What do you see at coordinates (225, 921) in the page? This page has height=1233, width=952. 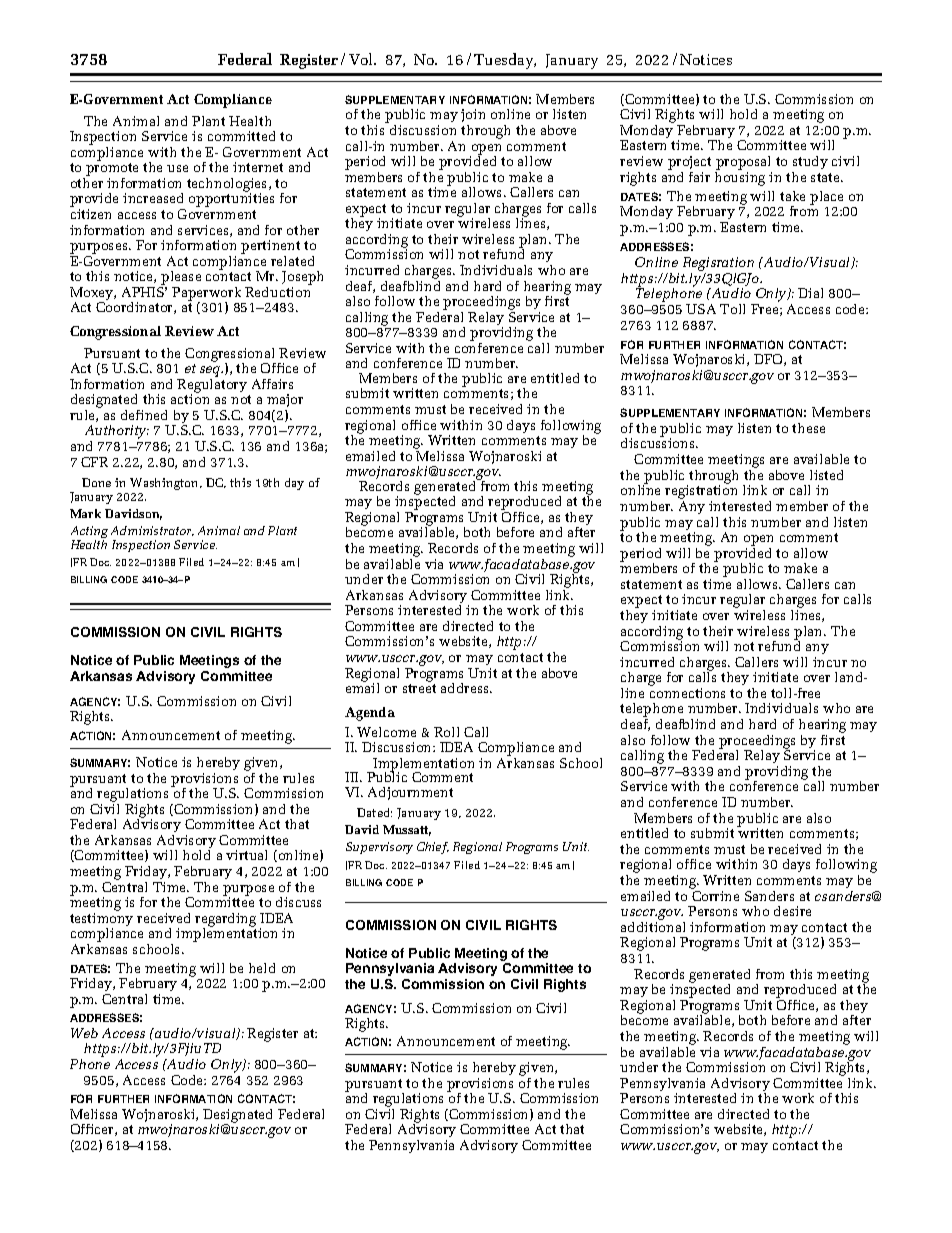 I see `regarding` at bounding box center [225, 921].
